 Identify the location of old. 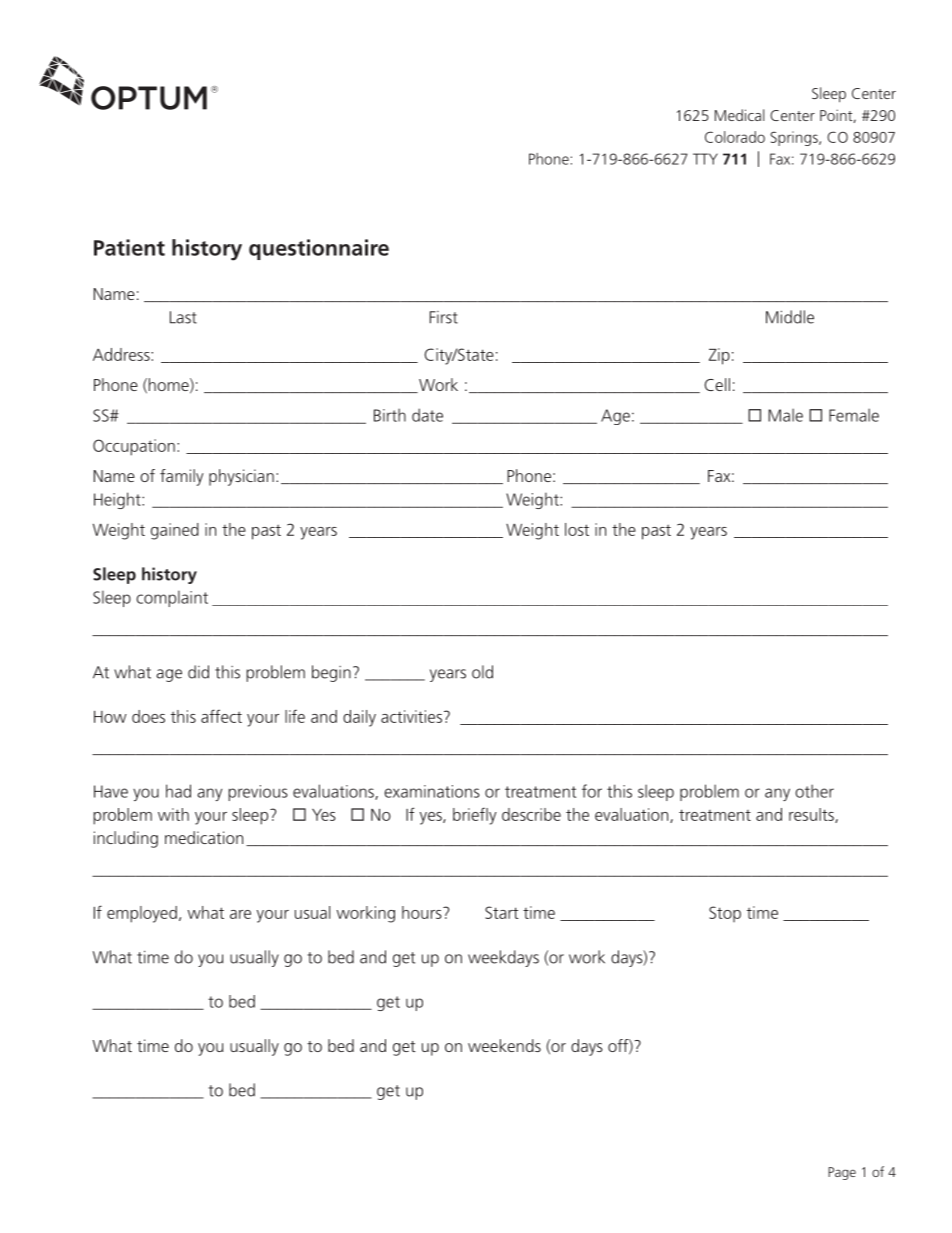
(482, 672).
